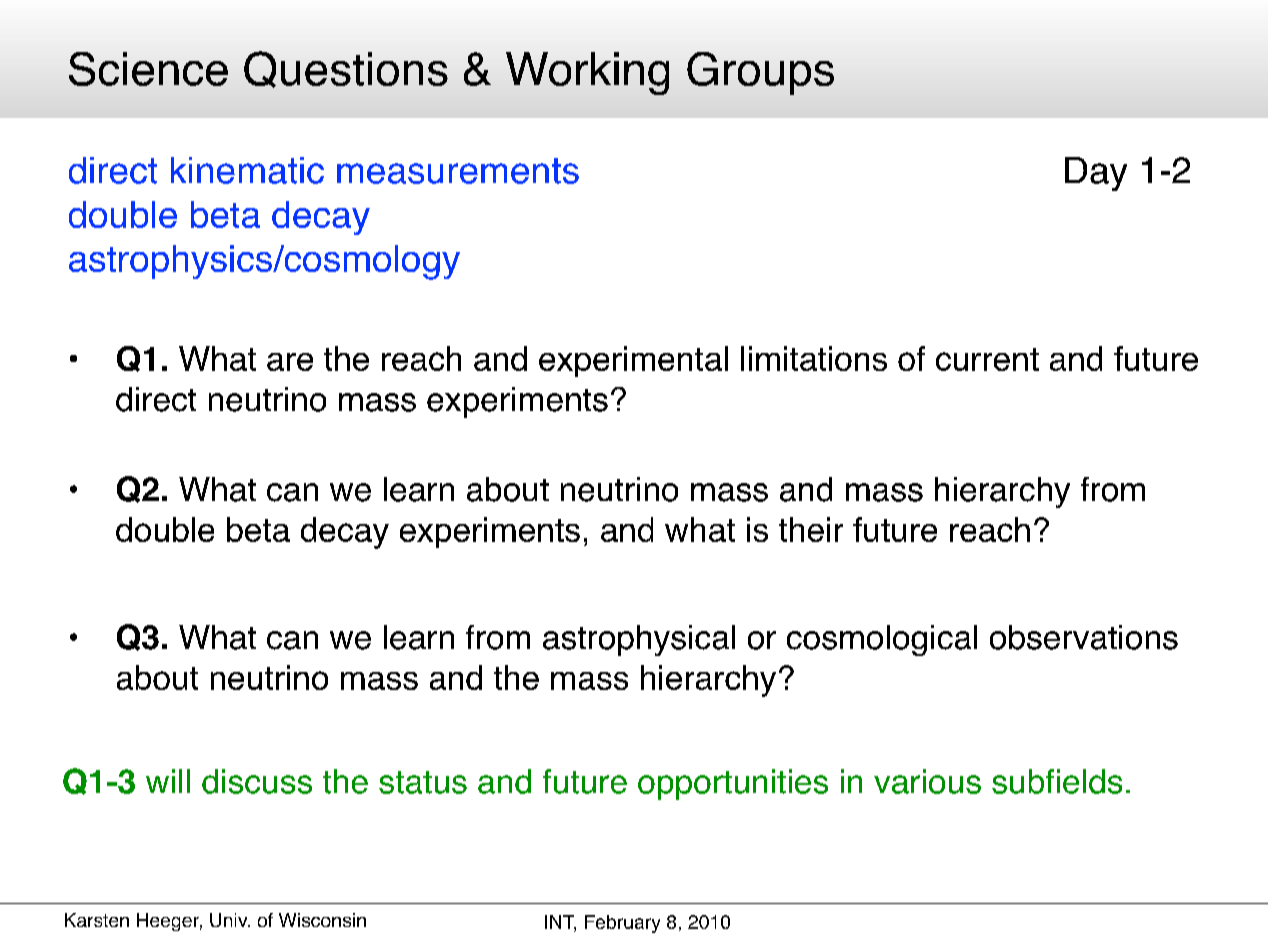 The height and width of the image is (952, 1270). Describe the element at coordinates (257, 781) in the image. I see `discuss` at that location.
